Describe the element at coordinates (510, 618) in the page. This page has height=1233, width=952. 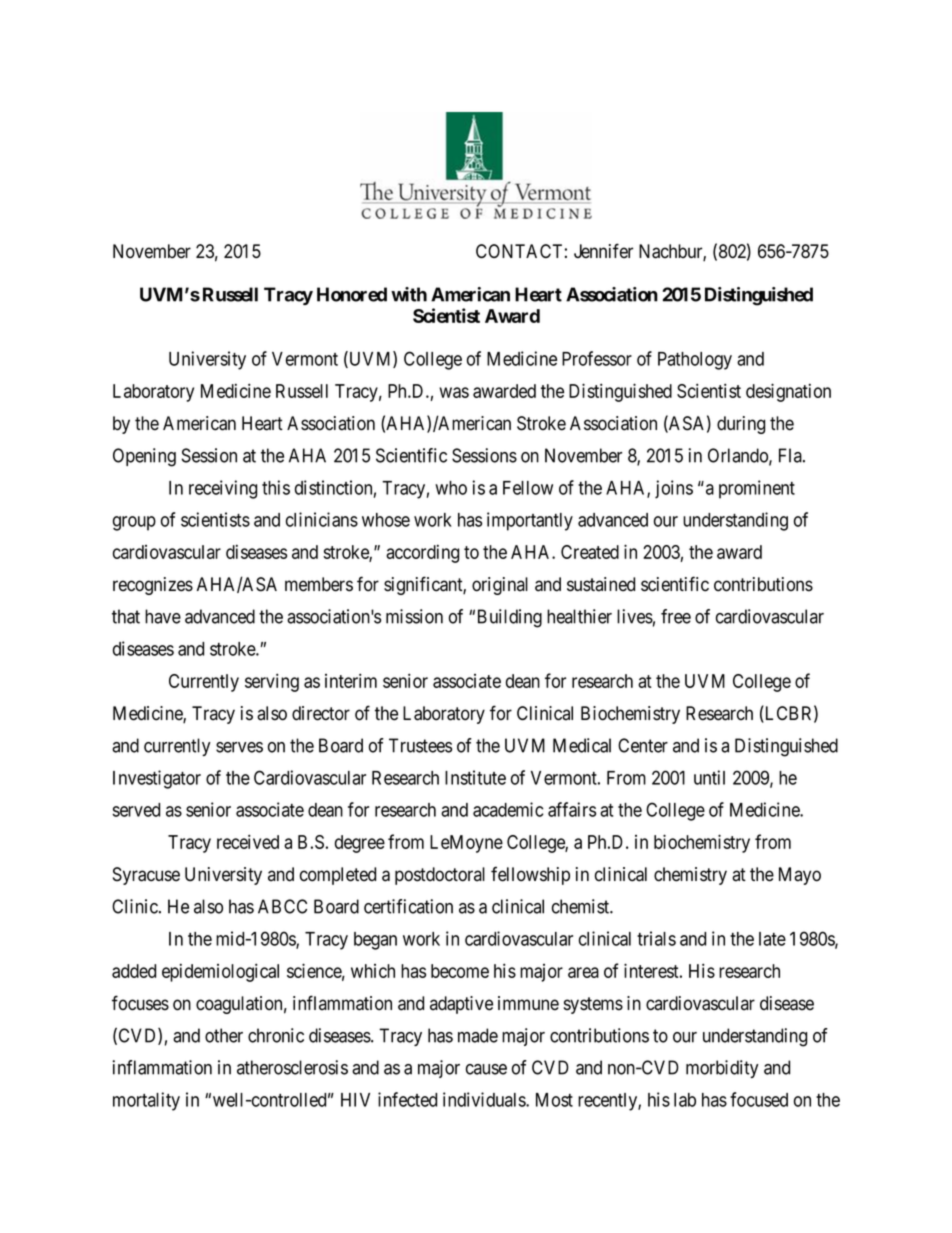
I see `Building` at that location.
